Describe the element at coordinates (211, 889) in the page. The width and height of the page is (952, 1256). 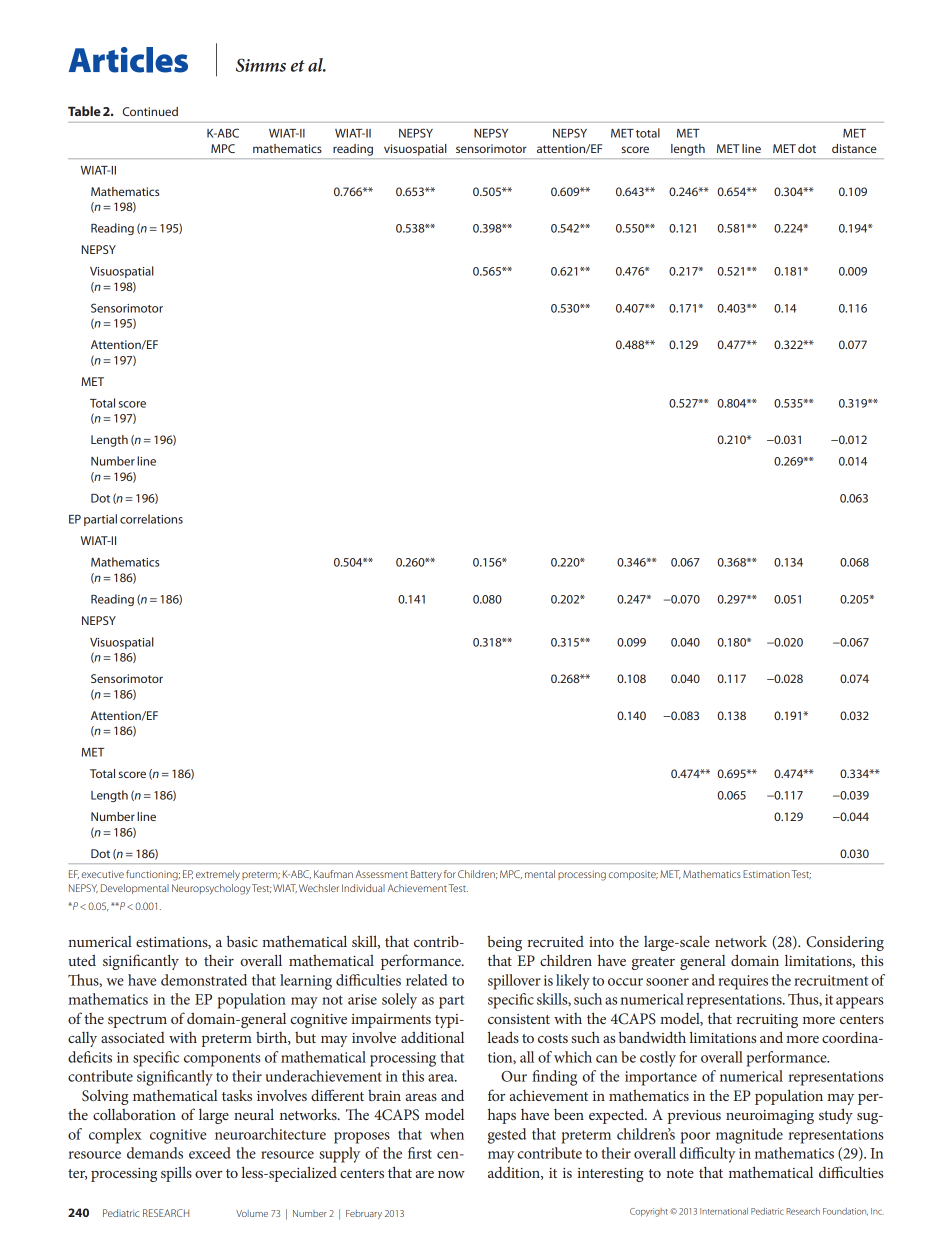
I see `Neuropsychology` at that location.
